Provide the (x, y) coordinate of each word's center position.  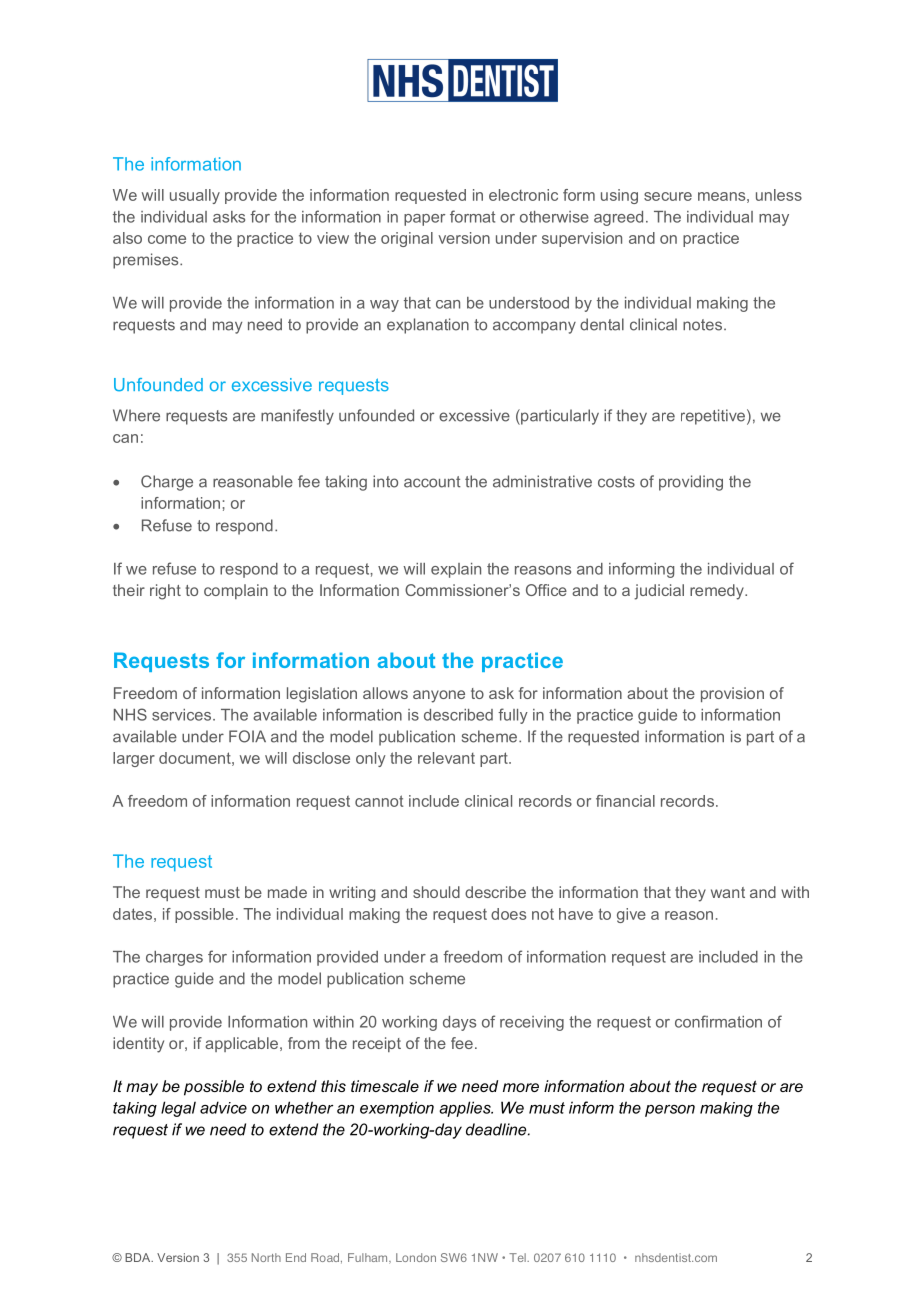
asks (229, 217)
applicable (241, 1044)
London (416, 1257)
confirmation (718, 1021)
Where (136, 415)
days (459, 1023)
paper (424, 220)
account (432, 482)
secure (668, 196)
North (266, 1257)
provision (732, 694)
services (181, 715)
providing (691, 483)
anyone (439, 696)
